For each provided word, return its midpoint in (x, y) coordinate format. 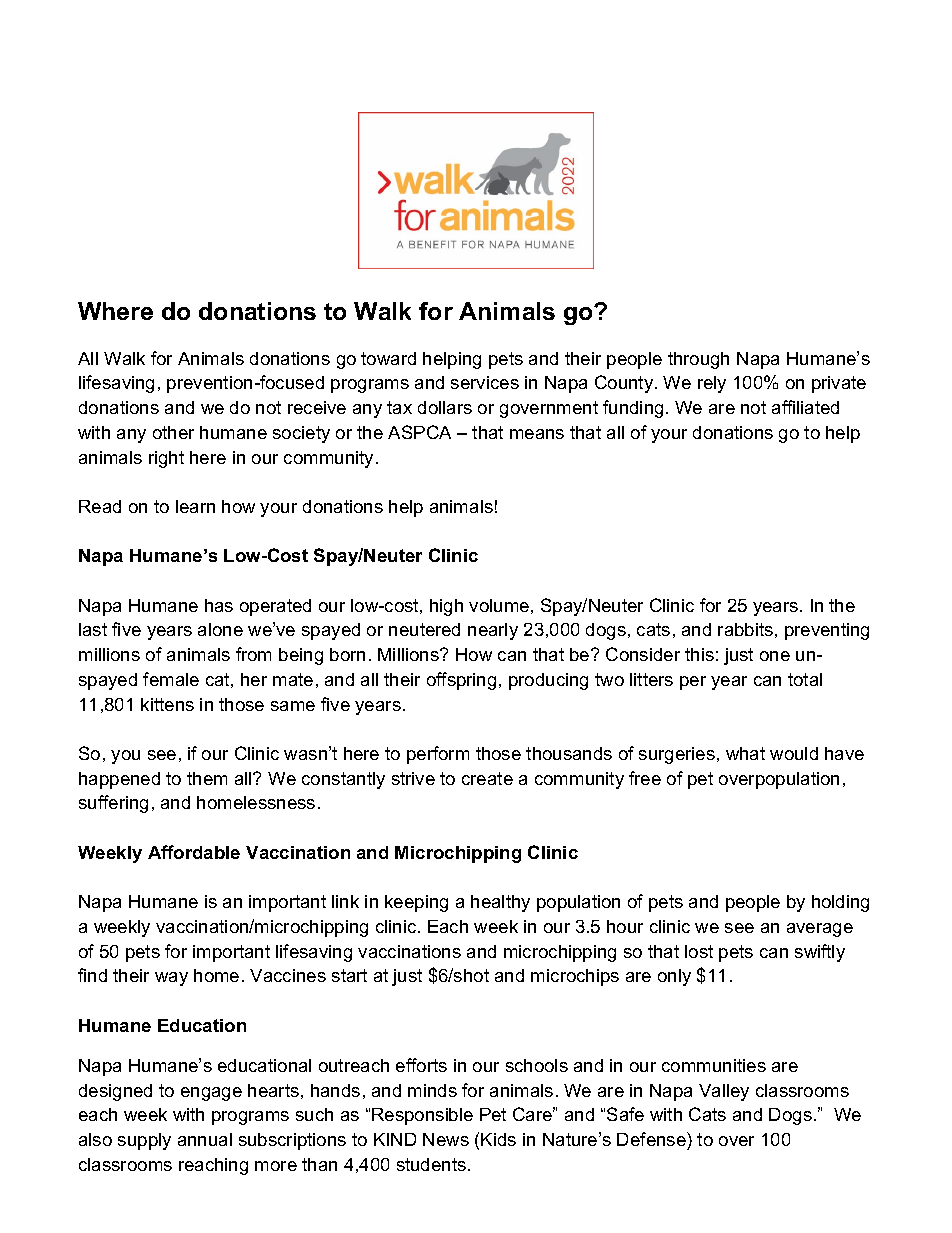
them (207, 778)
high (446, 607)
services (485, 382)
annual (205, 1139)
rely (712, 384)
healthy (500, 903)
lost (699, 951)
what (745, 753)
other (173, 432)
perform (438, 755)
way (171, 979)
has (219, 605)
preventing (827, 631)
